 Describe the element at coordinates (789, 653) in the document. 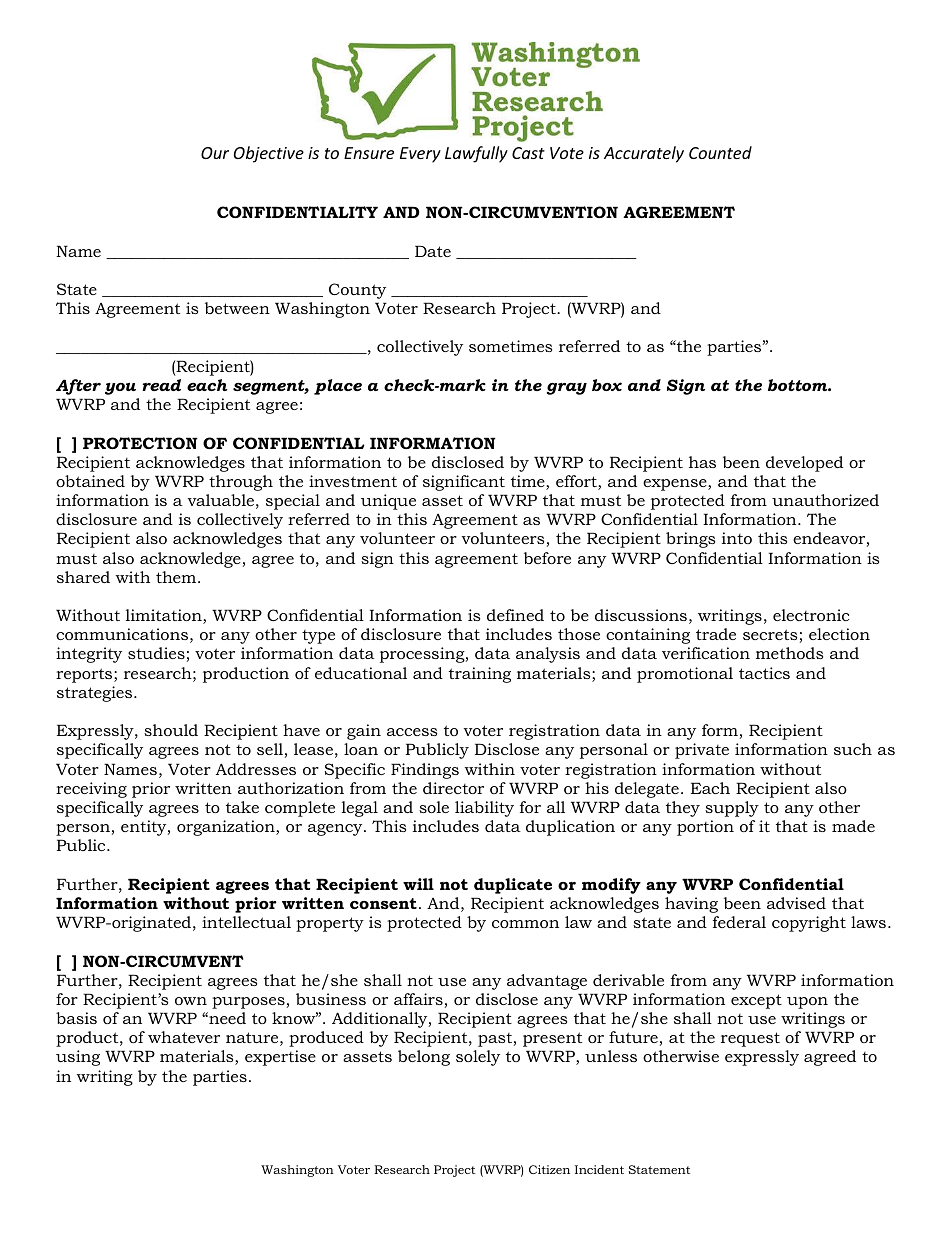

I see `methods` at that location.
